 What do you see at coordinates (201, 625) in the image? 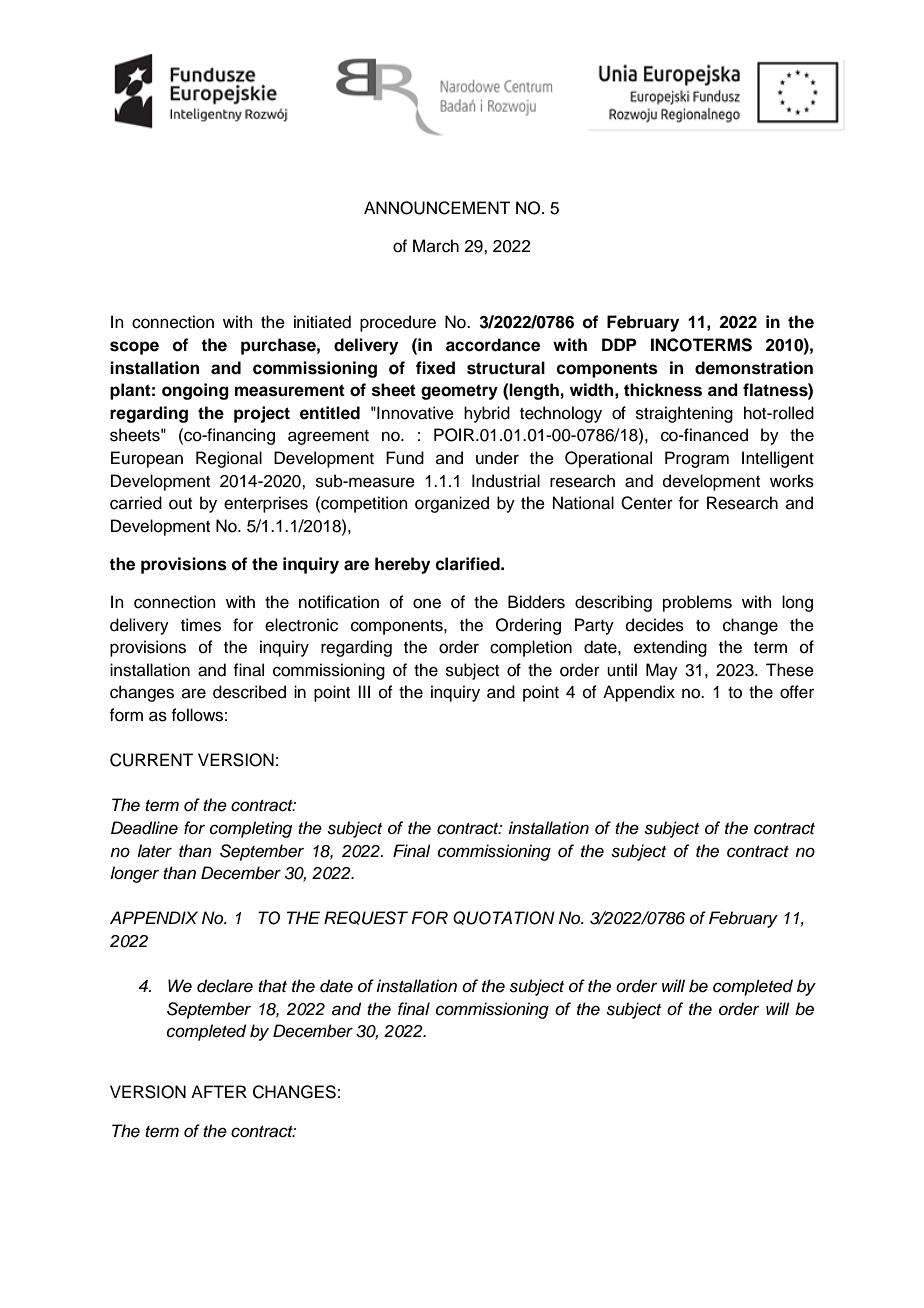
I see `times` at bounding box center [201, 625].
